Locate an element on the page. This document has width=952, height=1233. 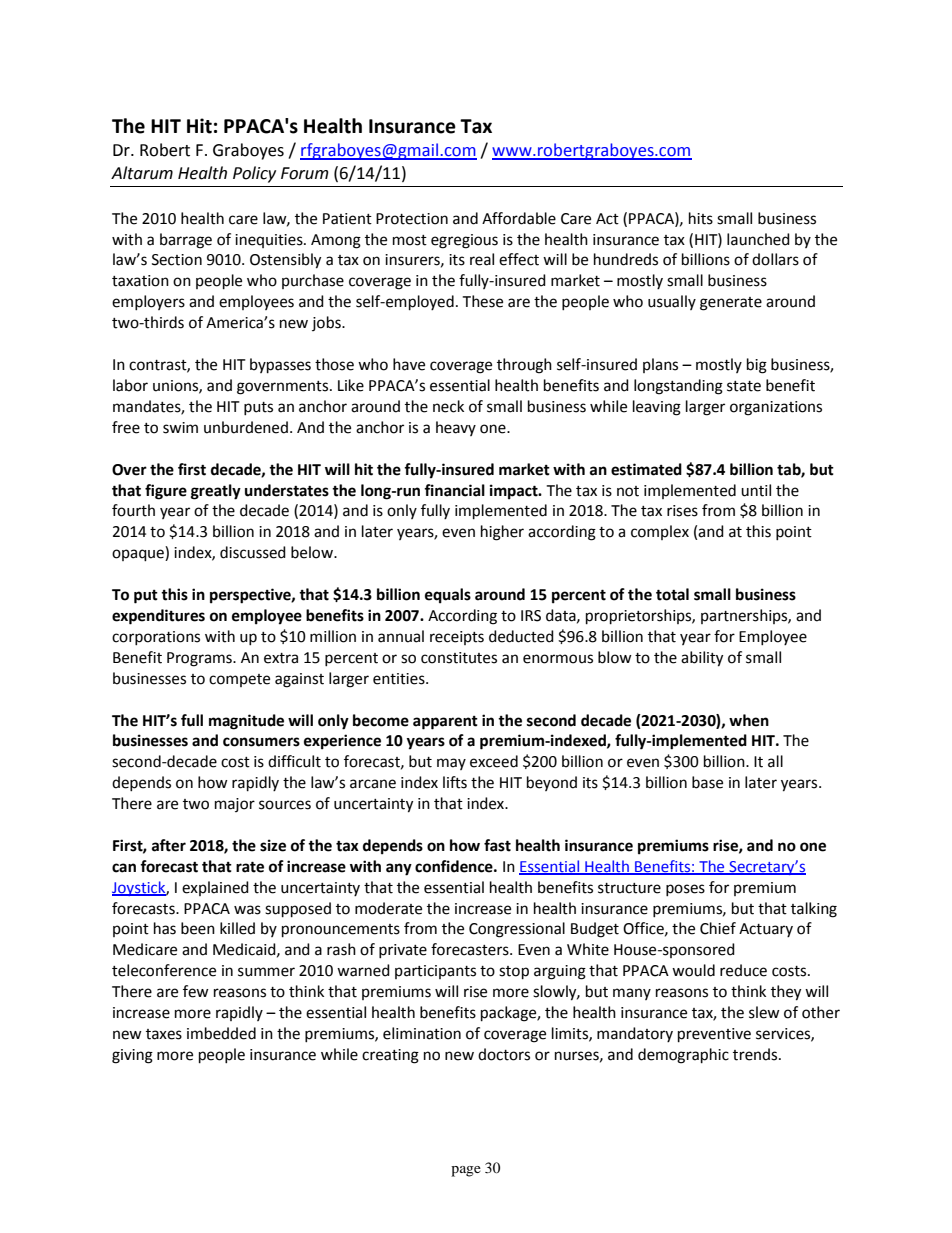
base is located at coordinates (707, 782).
